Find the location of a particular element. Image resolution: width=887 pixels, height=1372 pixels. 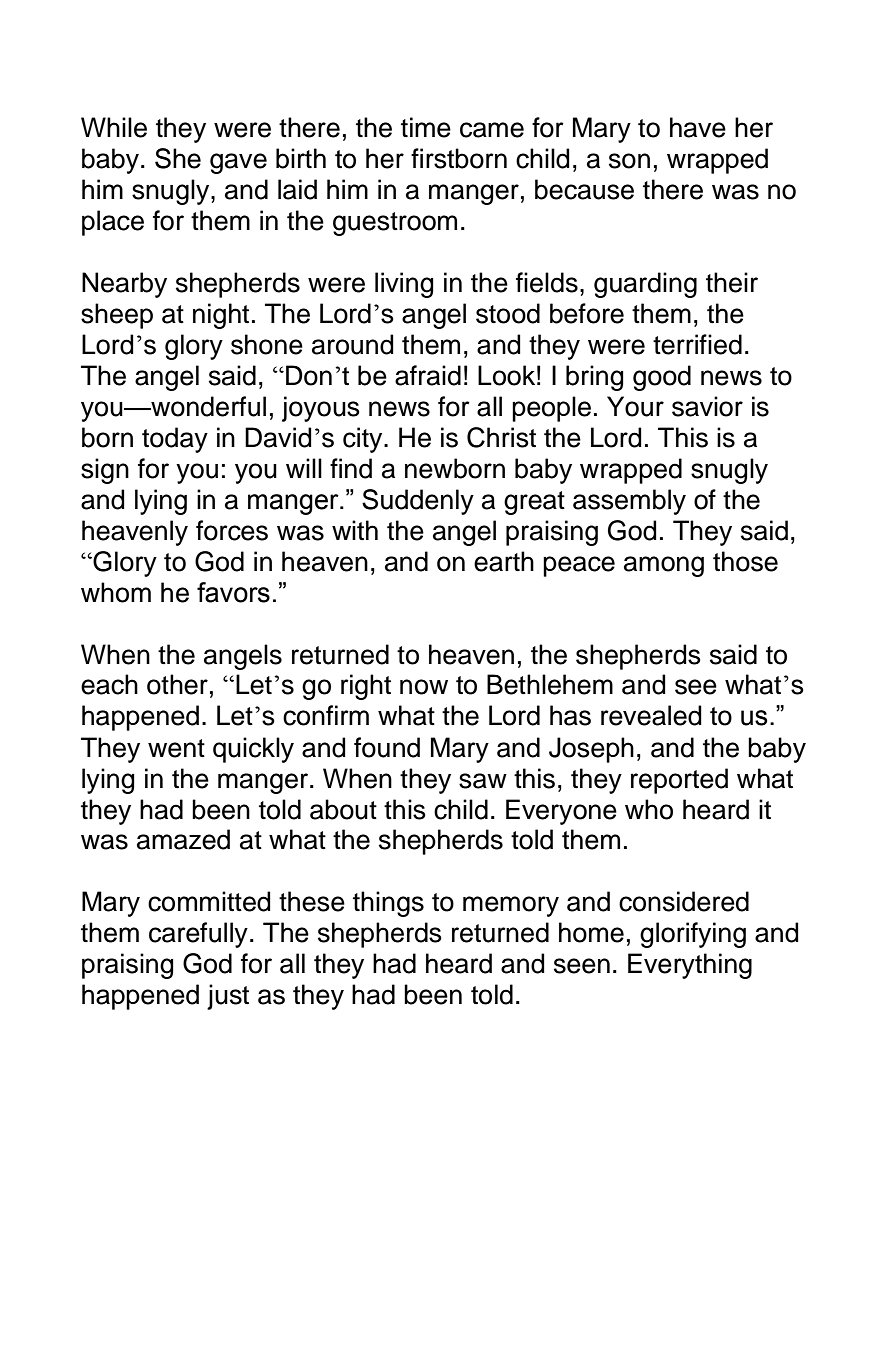

gave is located at coordinates (238, 163).
